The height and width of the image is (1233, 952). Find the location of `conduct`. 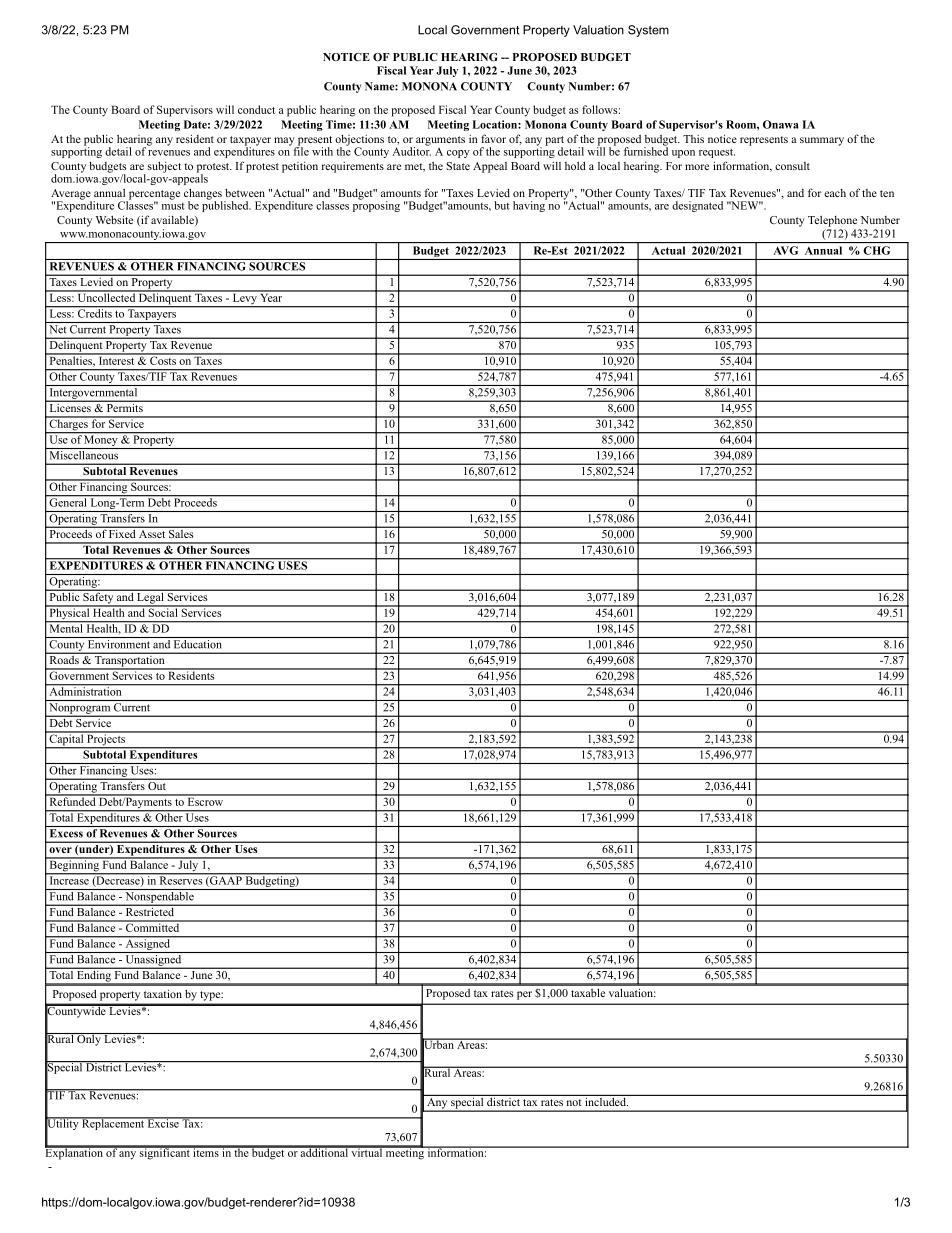

conduct is located at coordinates (256, 109).
